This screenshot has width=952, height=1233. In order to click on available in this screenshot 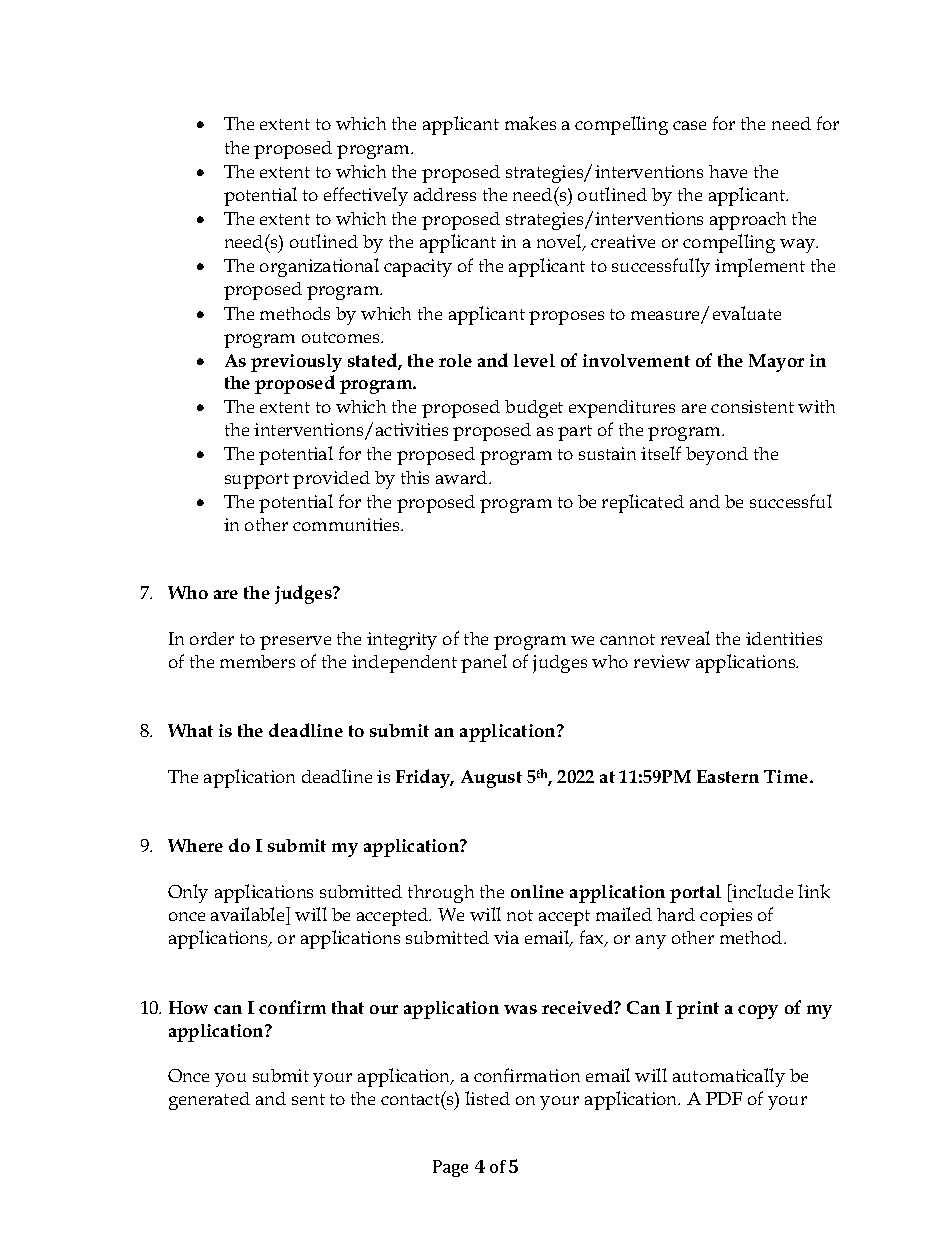, I will do `click(249, 914)`.
